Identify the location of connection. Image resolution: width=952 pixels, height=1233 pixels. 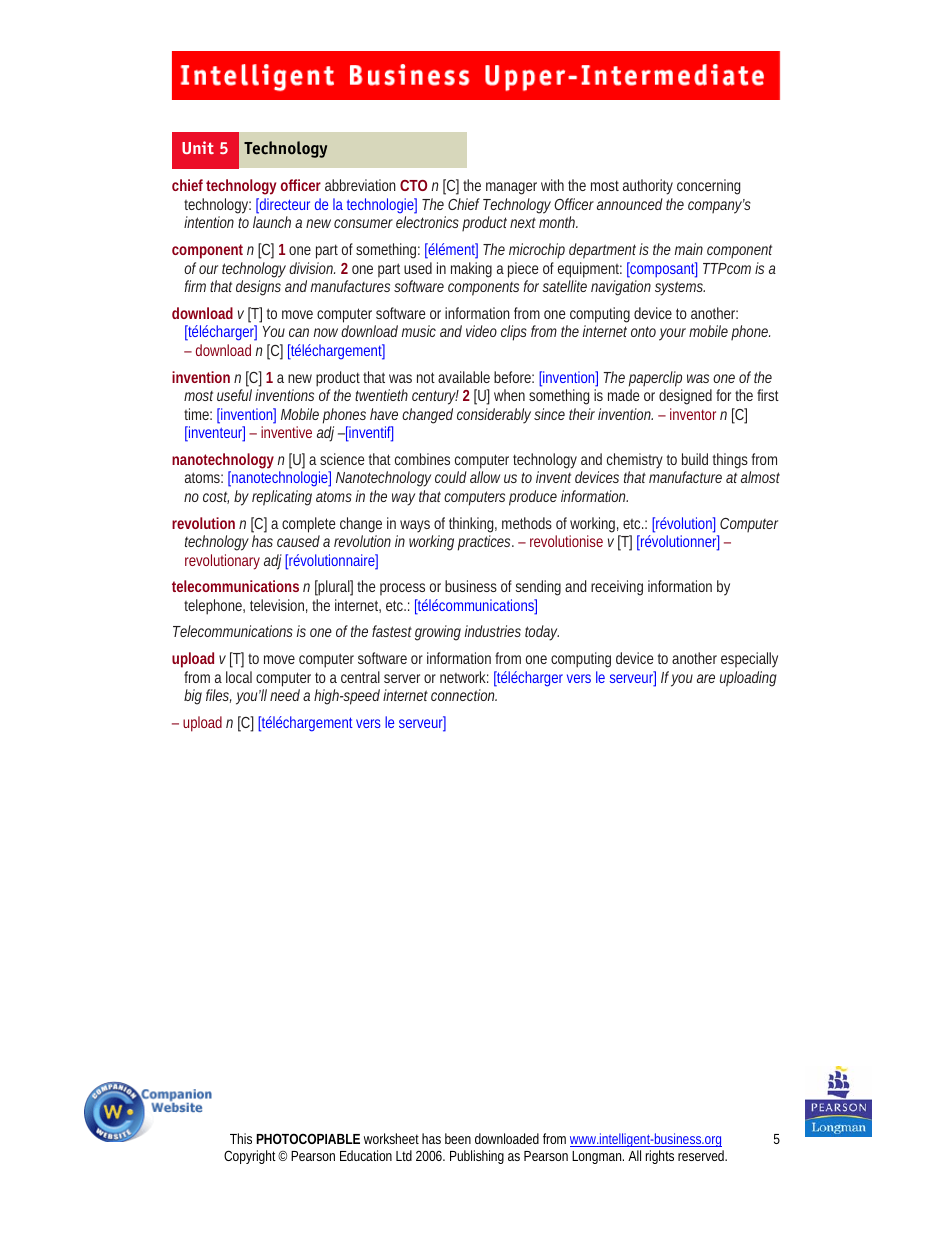
(463, 695).
